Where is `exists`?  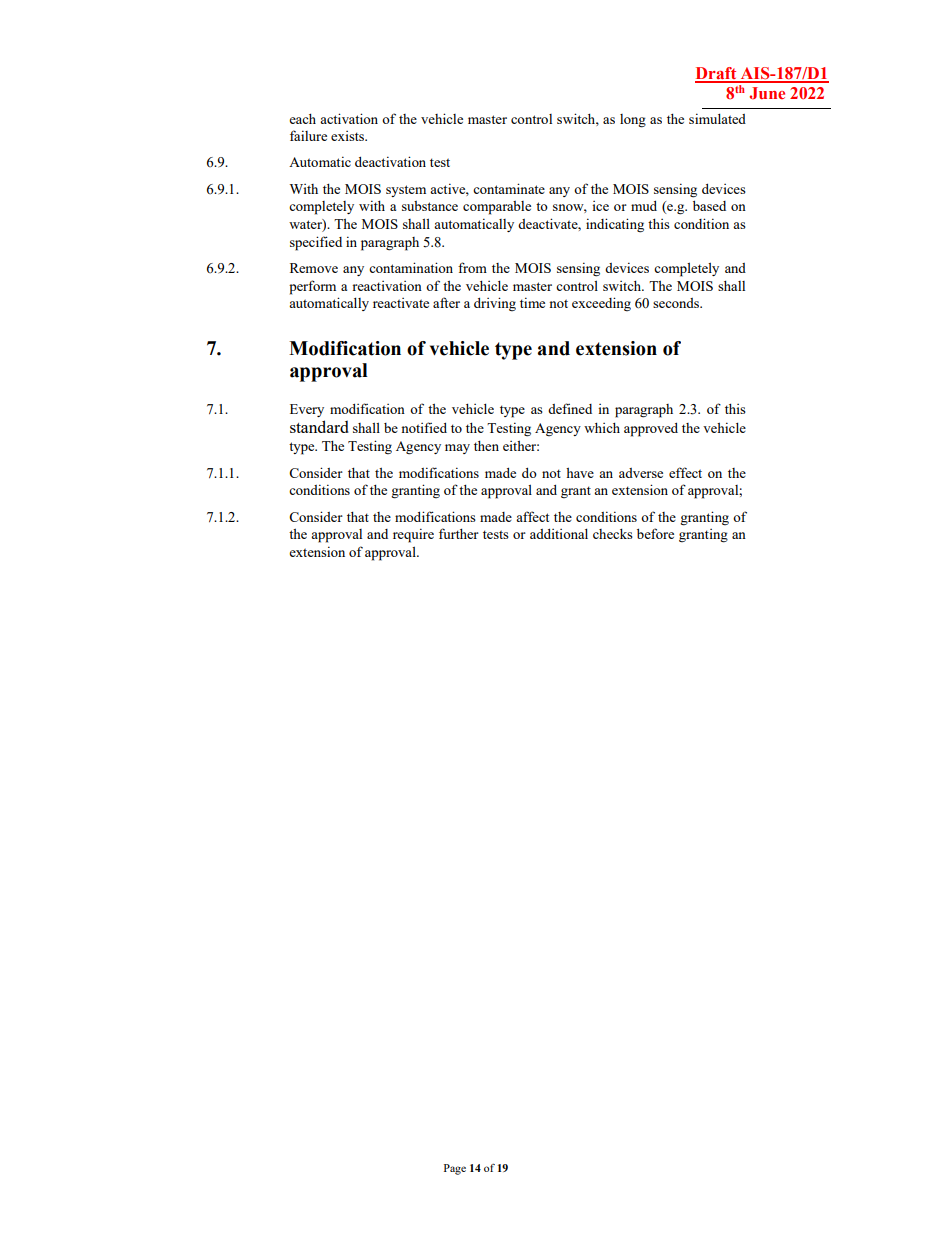
exists is located at coordinates (349, 136).
